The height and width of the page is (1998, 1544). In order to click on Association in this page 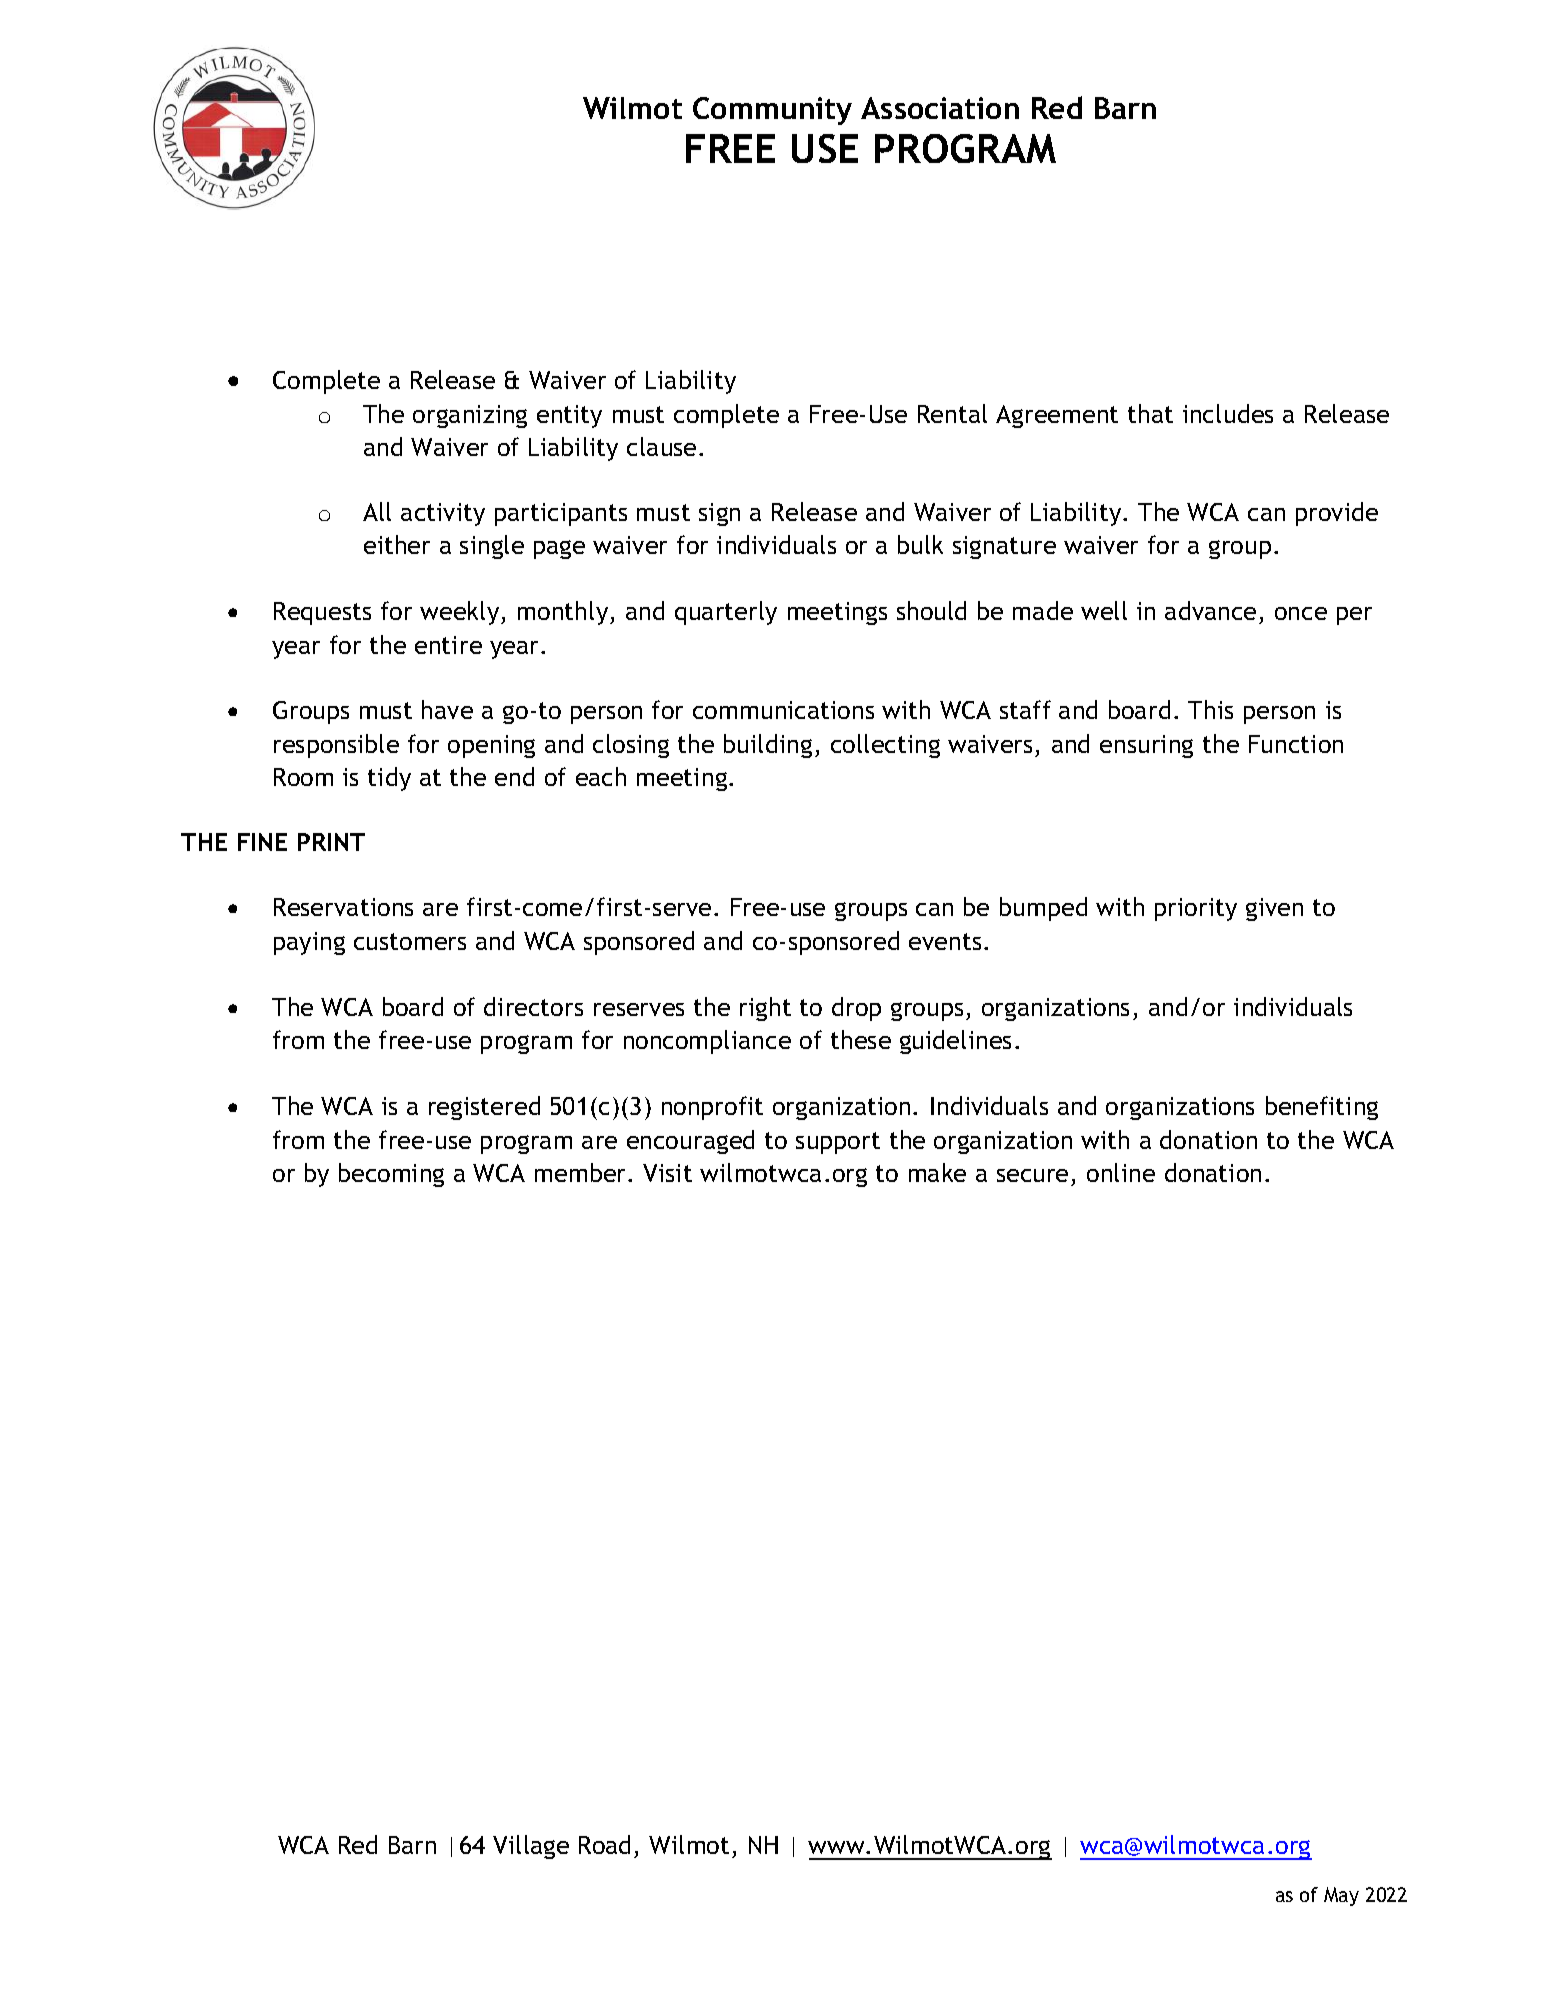, I will do `click(940, 108)`.
